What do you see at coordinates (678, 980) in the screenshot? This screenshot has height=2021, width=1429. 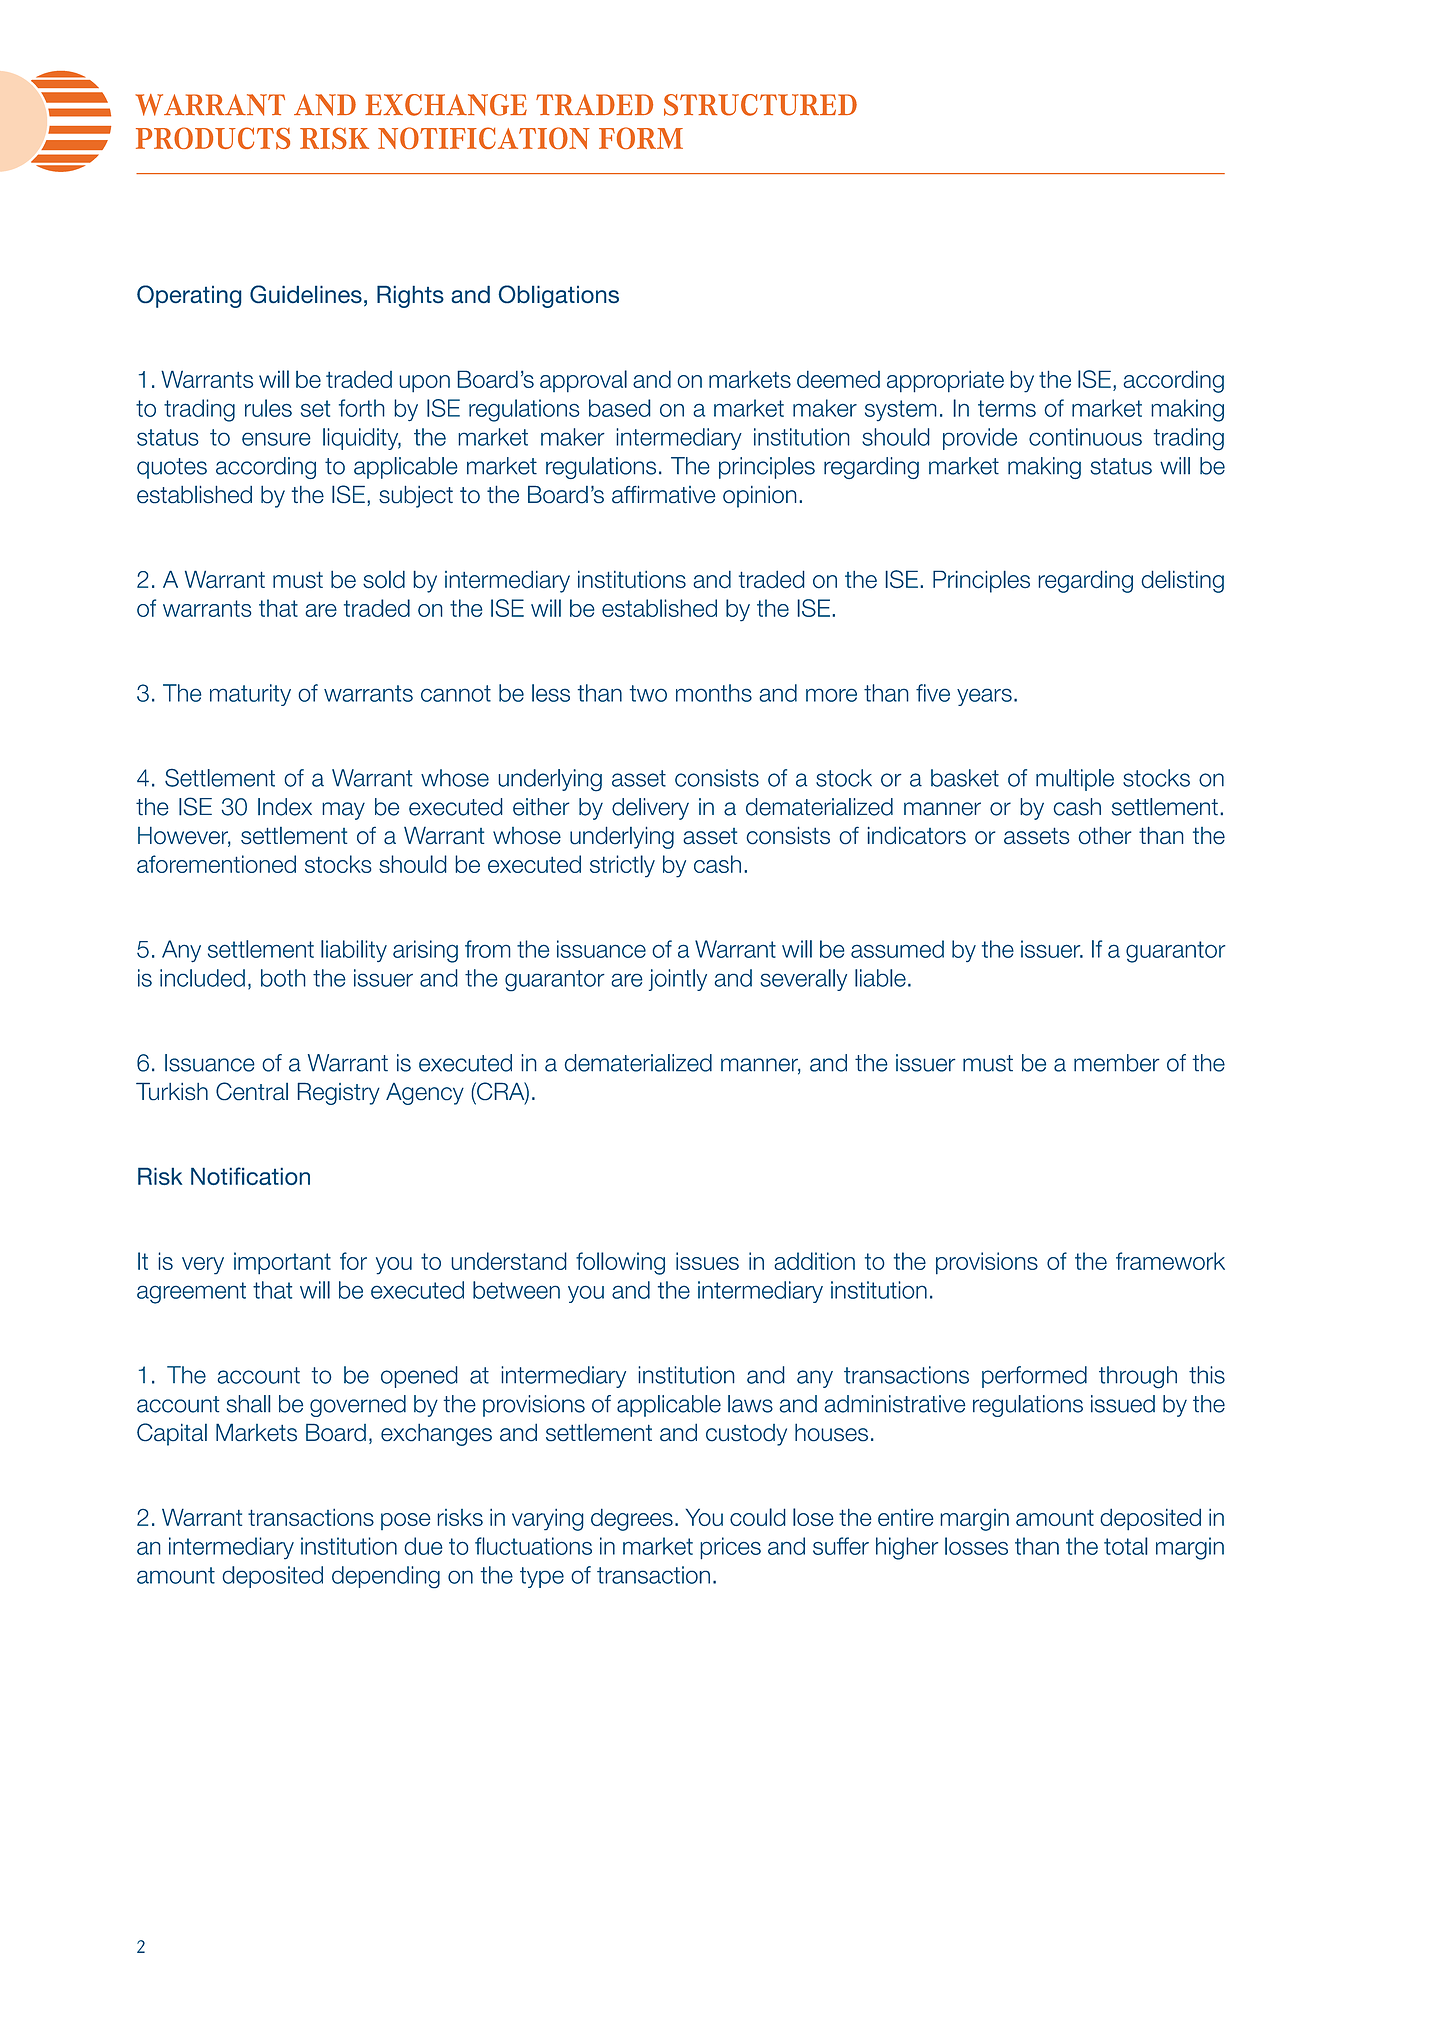 I see `jointly` at bounding box center [678, 980].
